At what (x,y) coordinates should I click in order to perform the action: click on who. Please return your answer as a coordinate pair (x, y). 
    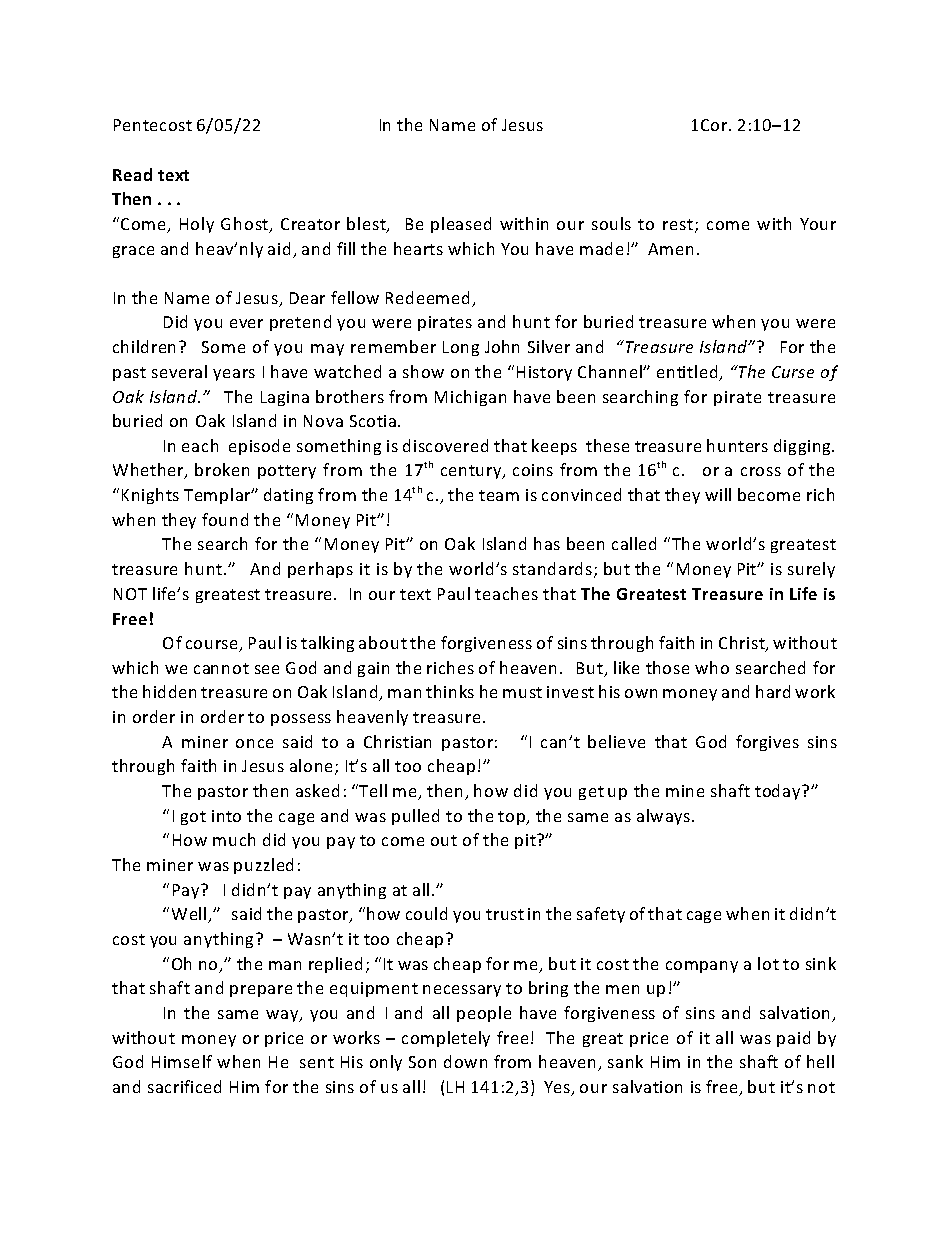
    Looking at the image, I should click on (712, 667).
